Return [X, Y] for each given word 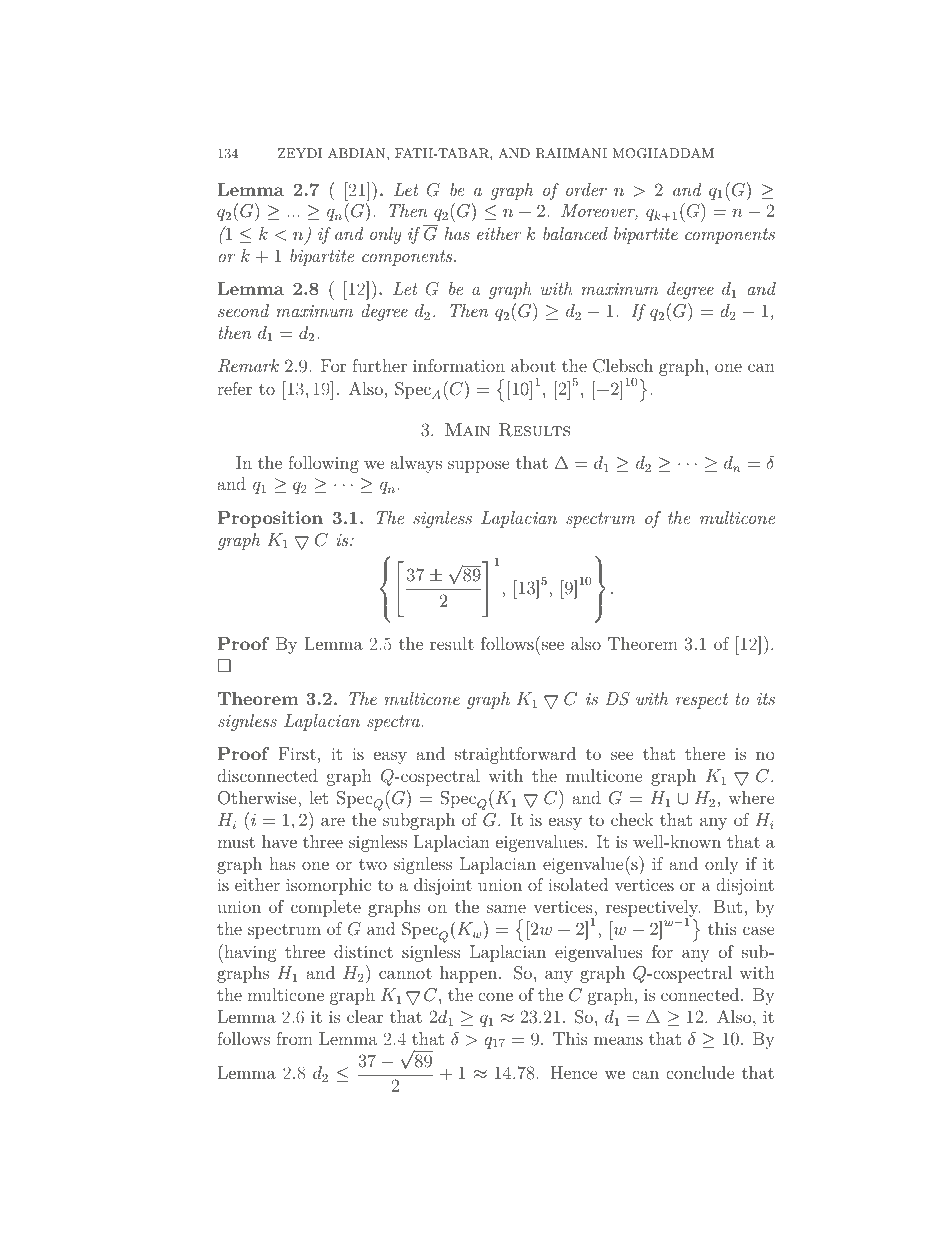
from [294, 1038]
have [279, 841]
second [243, 310]
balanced [575, 233]
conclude [700, 1072]
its [766, 699]
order [586, 189]
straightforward [515, 755]
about [533, 365]
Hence [574, 1072]
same [506, 908]
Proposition [270, 519]
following [323, 464]
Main [467, 429]
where [751, 797]
